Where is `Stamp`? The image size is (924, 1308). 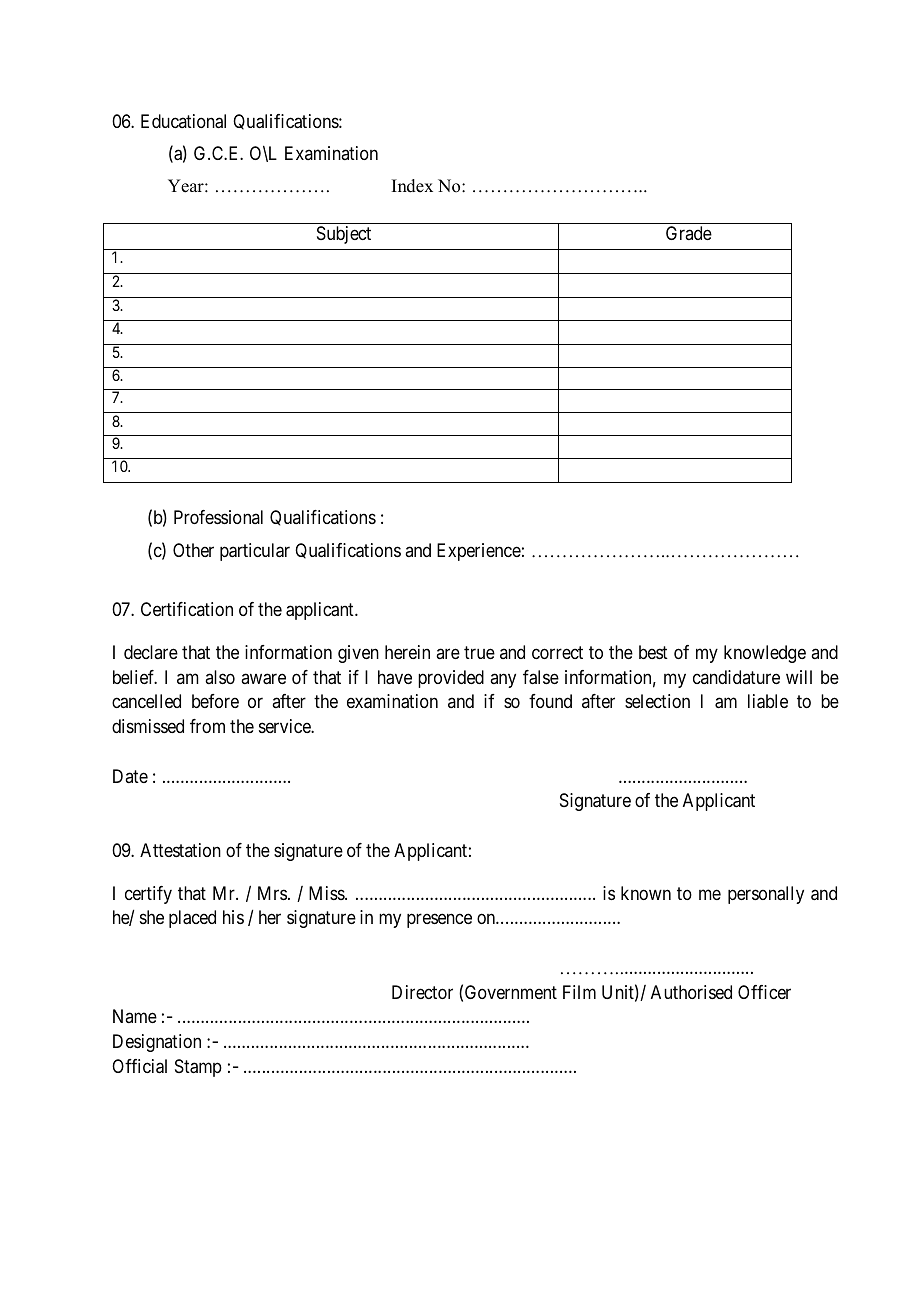 Stamp is located at coordinates (198, 1068).
